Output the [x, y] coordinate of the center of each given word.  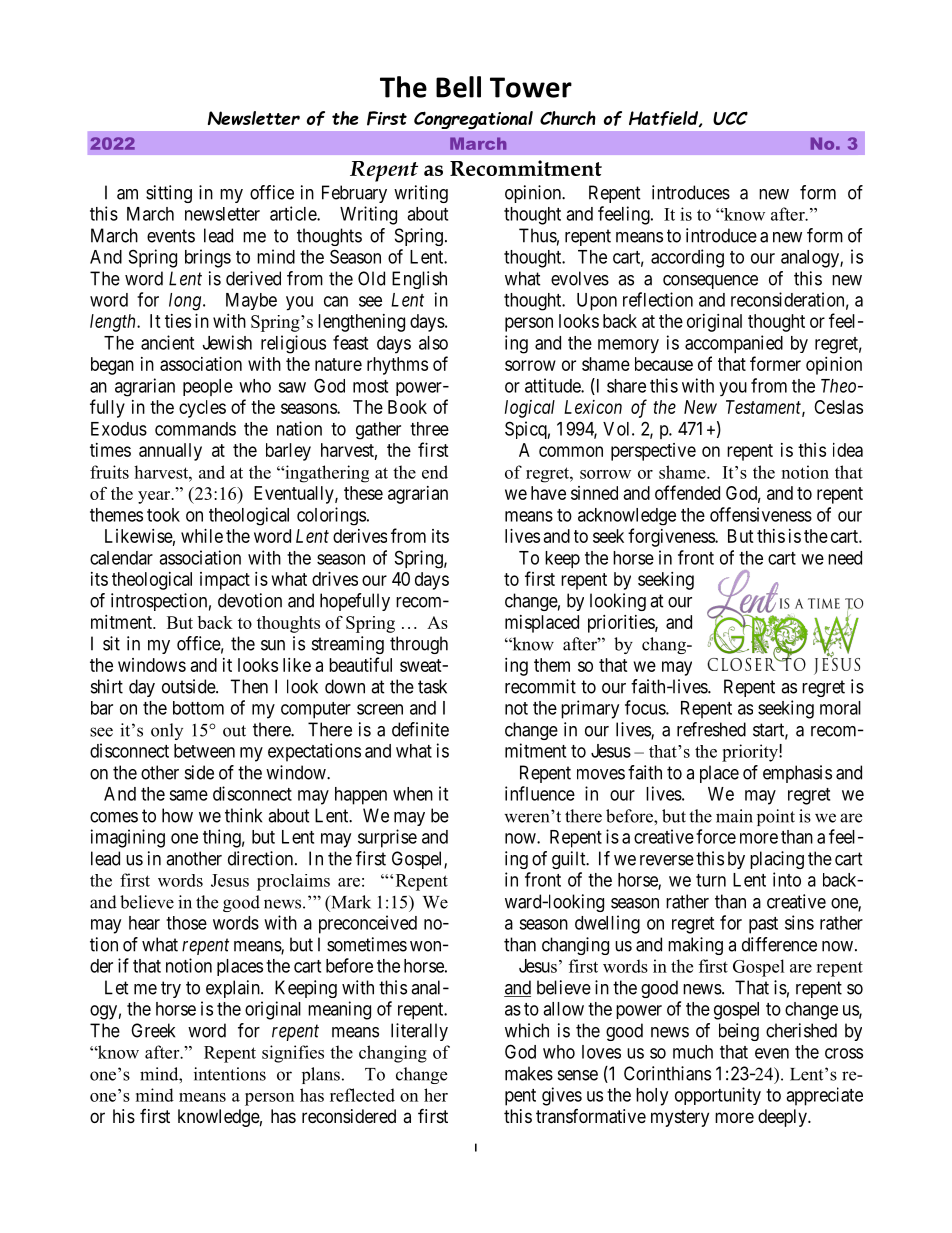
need [845, 558]
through [419, 645]
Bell [458, 87]
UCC [730, 118]
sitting [169, 194]
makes [529, 1073]
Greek [153, 1030]
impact [225, 581]
